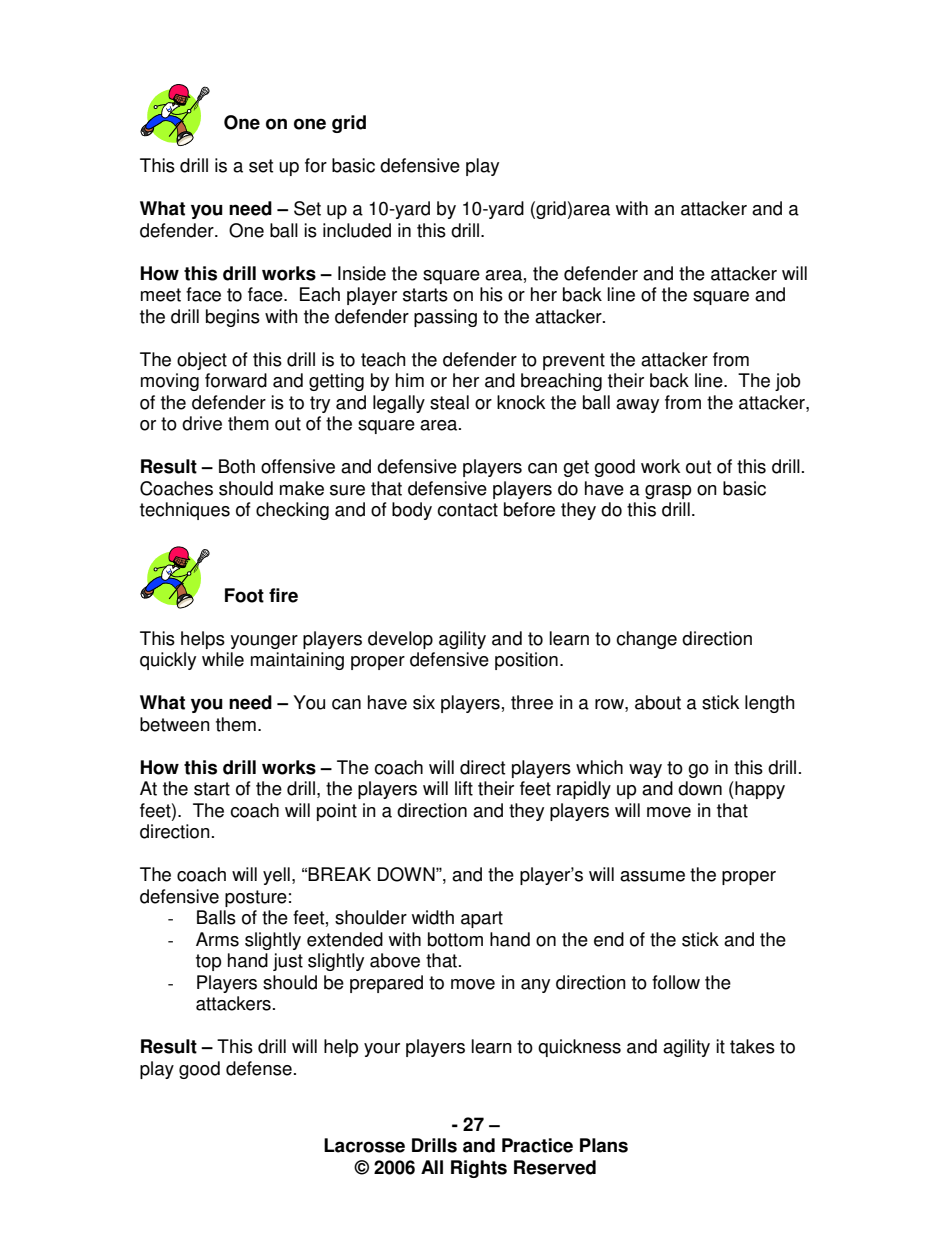  Describe the element at coordinates (233, 318) in the document. I see `begins` at that location.
